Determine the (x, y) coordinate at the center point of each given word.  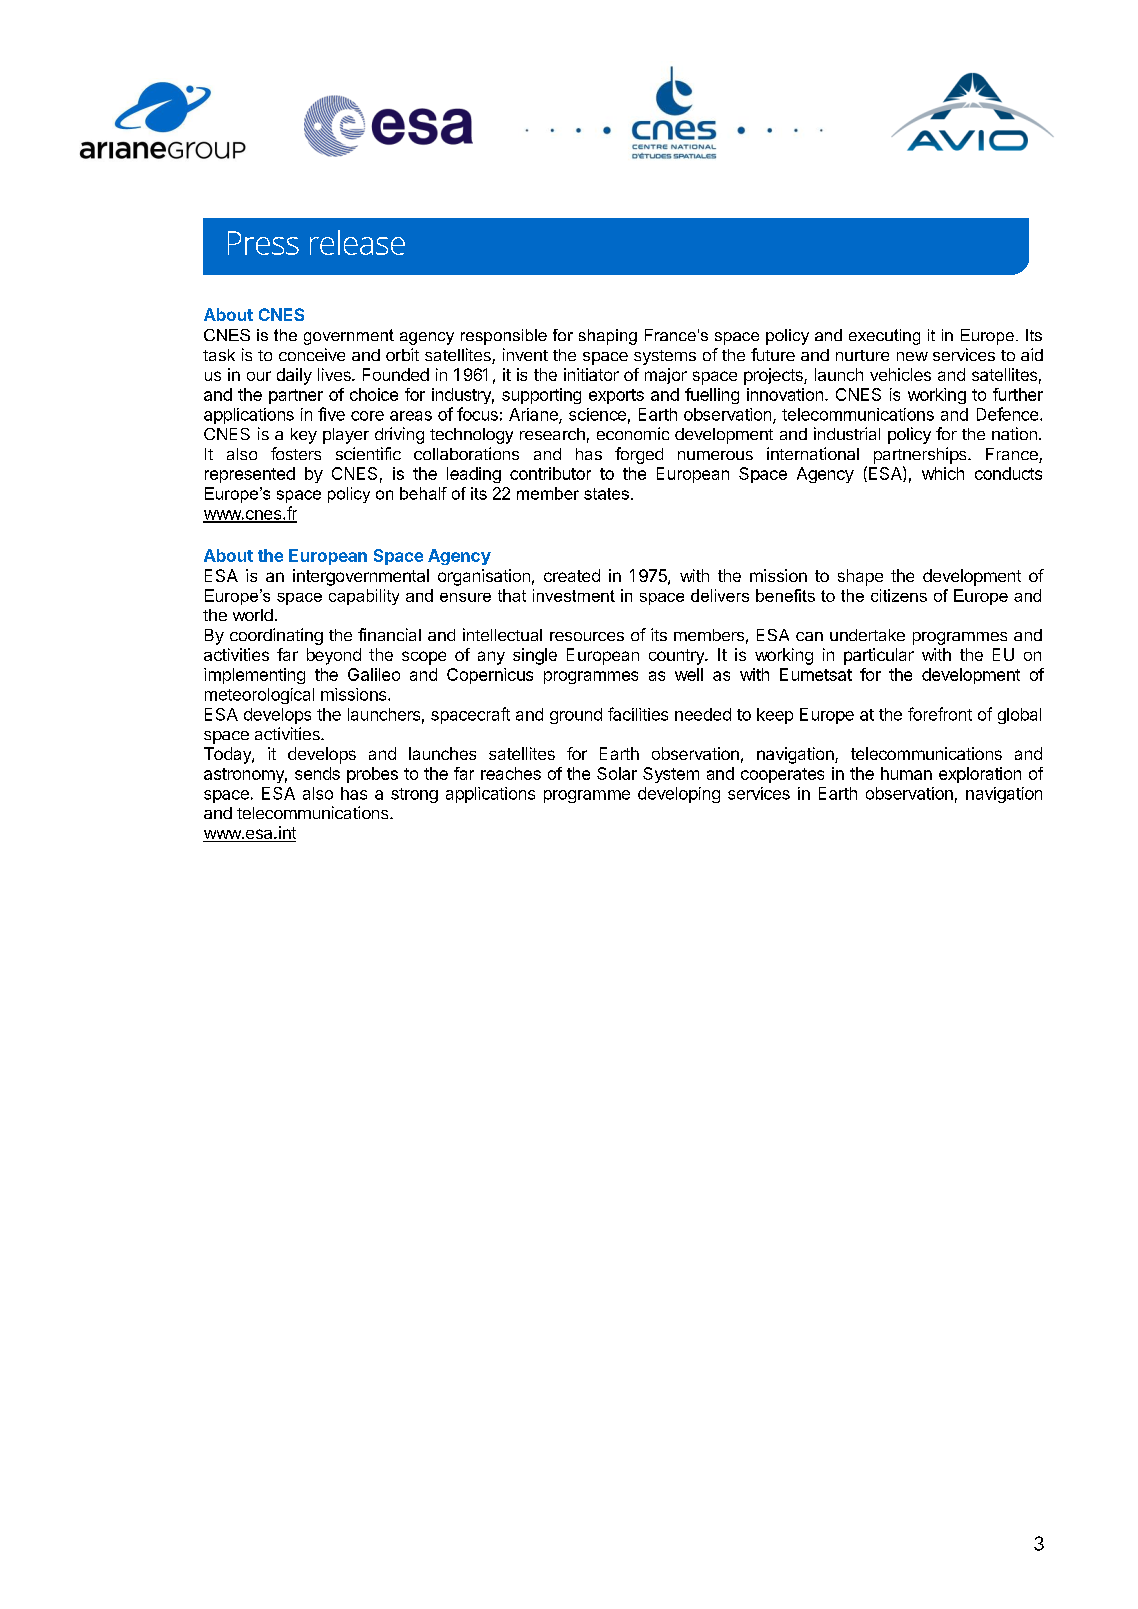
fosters (296, 453)
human (906, 773)
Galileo (374, 674)
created (572, 575)
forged (639, 455)
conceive (312, 354)
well (689, 674)
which (943, 473)
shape (860, 577)
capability (364, 597)
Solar (617, 773)
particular (879, 656)
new (912, 356)
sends (317, 773)
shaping (608, 337)
